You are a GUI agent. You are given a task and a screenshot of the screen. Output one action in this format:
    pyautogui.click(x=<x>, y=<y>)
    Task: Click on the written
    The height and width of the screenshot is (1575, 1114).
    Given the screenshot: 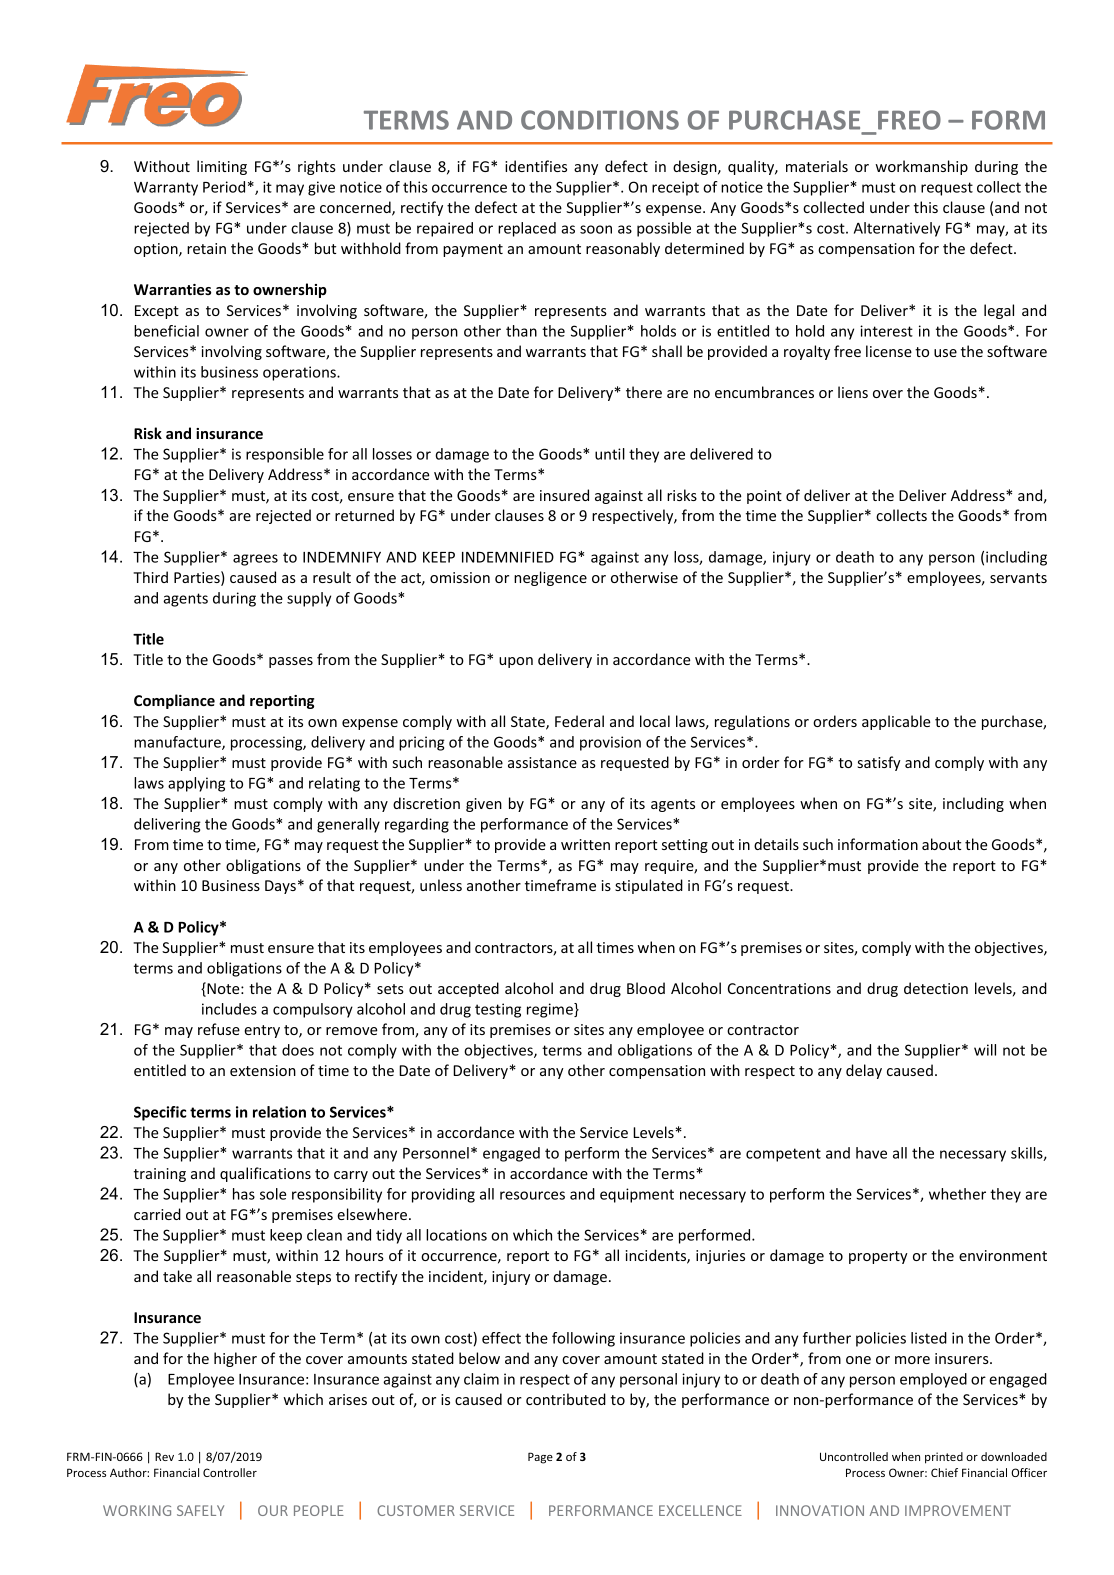 What is the action you would take?
    pyautogui.click(x=585, y=844)
